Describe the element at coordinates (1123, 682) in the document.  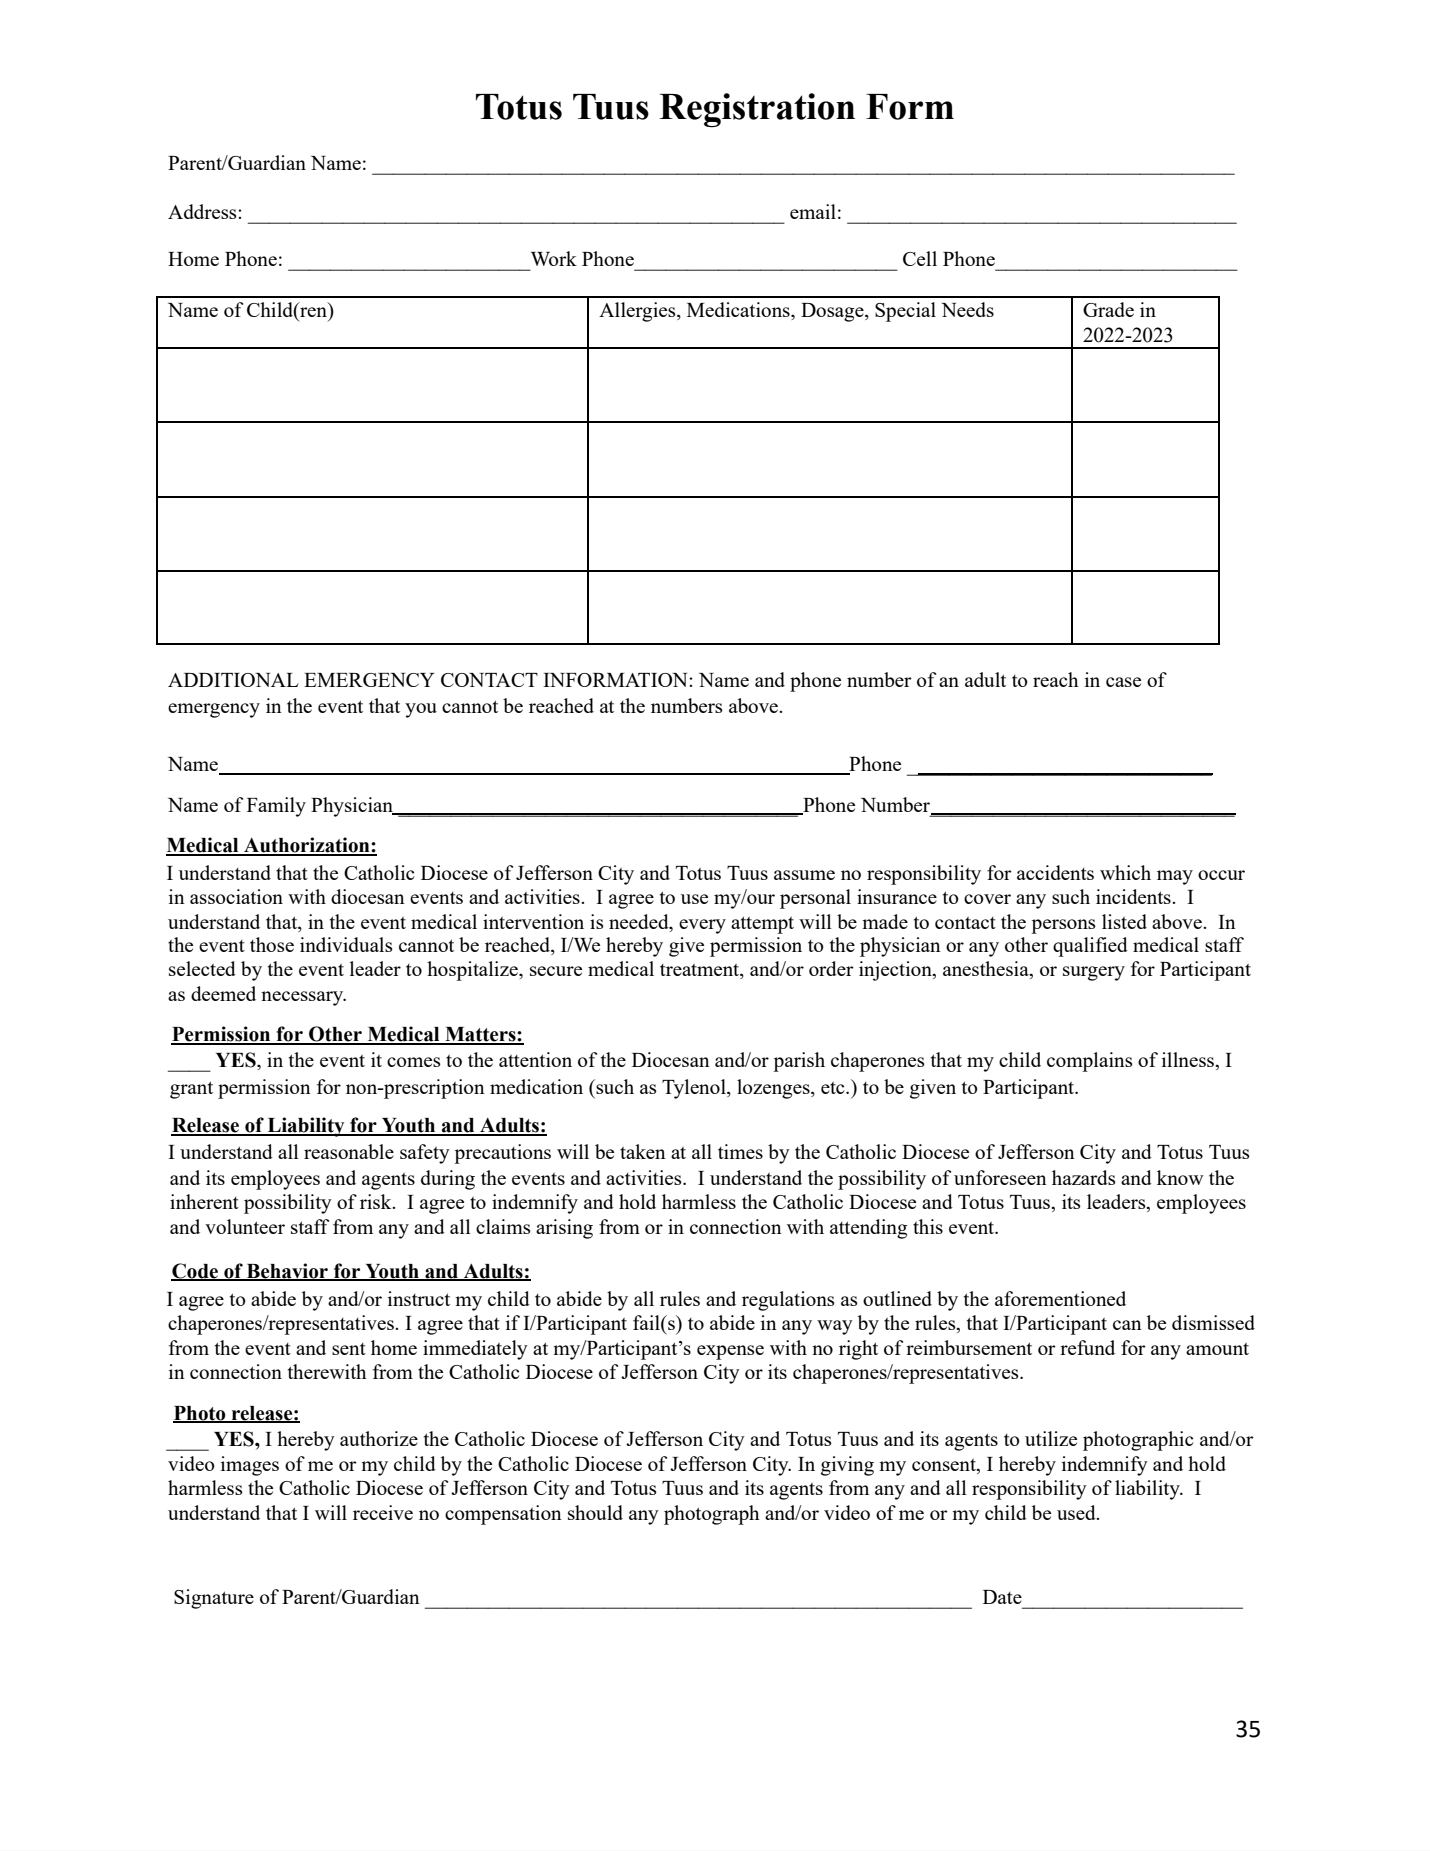
I see `case` at that location.
